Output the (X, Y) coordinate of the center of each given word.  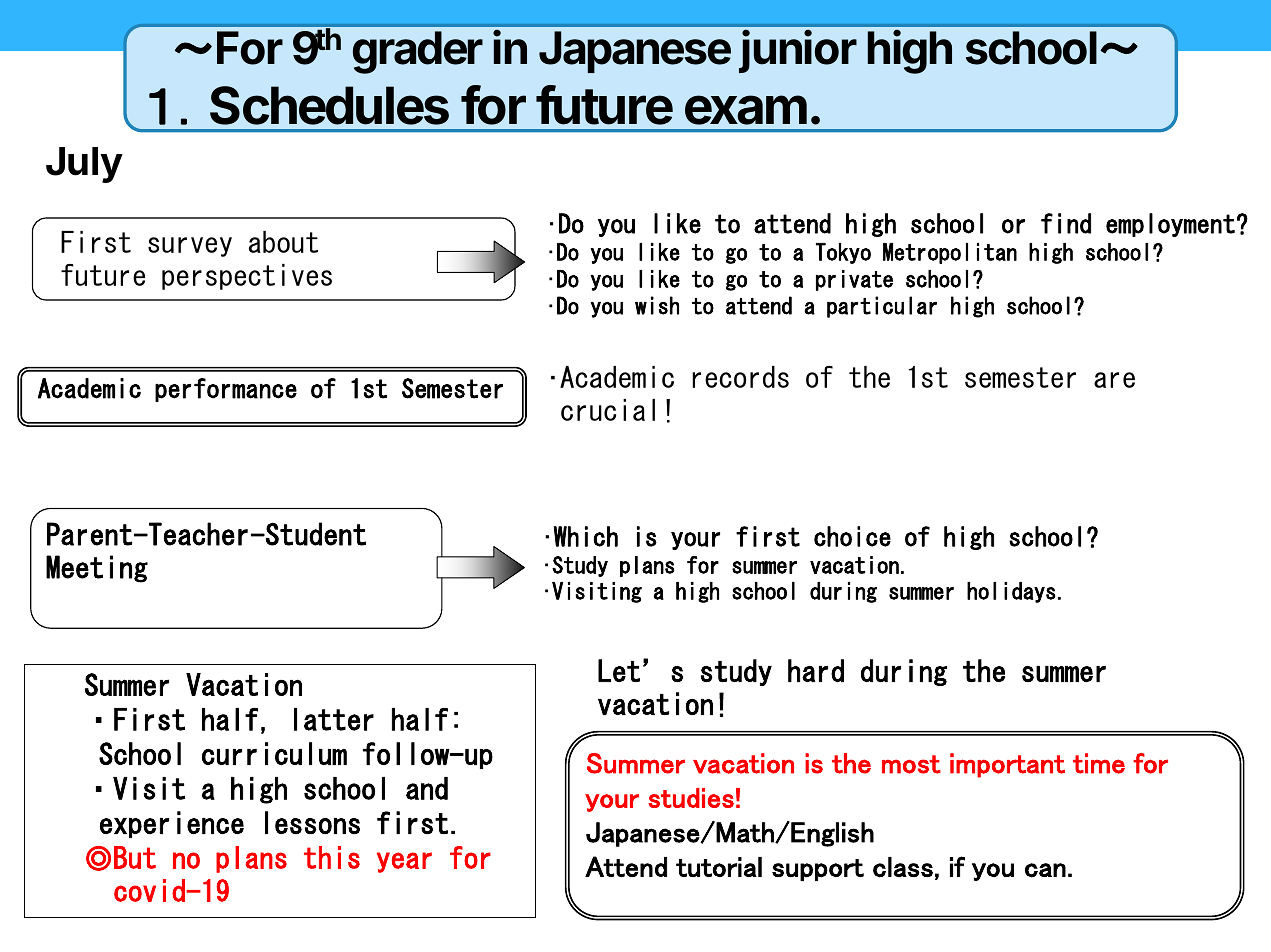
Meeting (97, 569)
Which (586, 536)
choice (852, 536)
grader (417, 52)
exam (746, 110)
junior (798, 51)
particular (882, 307)
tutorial (719, 867)
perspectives (247, 277)
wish (657, 305)
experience (172, 824)
